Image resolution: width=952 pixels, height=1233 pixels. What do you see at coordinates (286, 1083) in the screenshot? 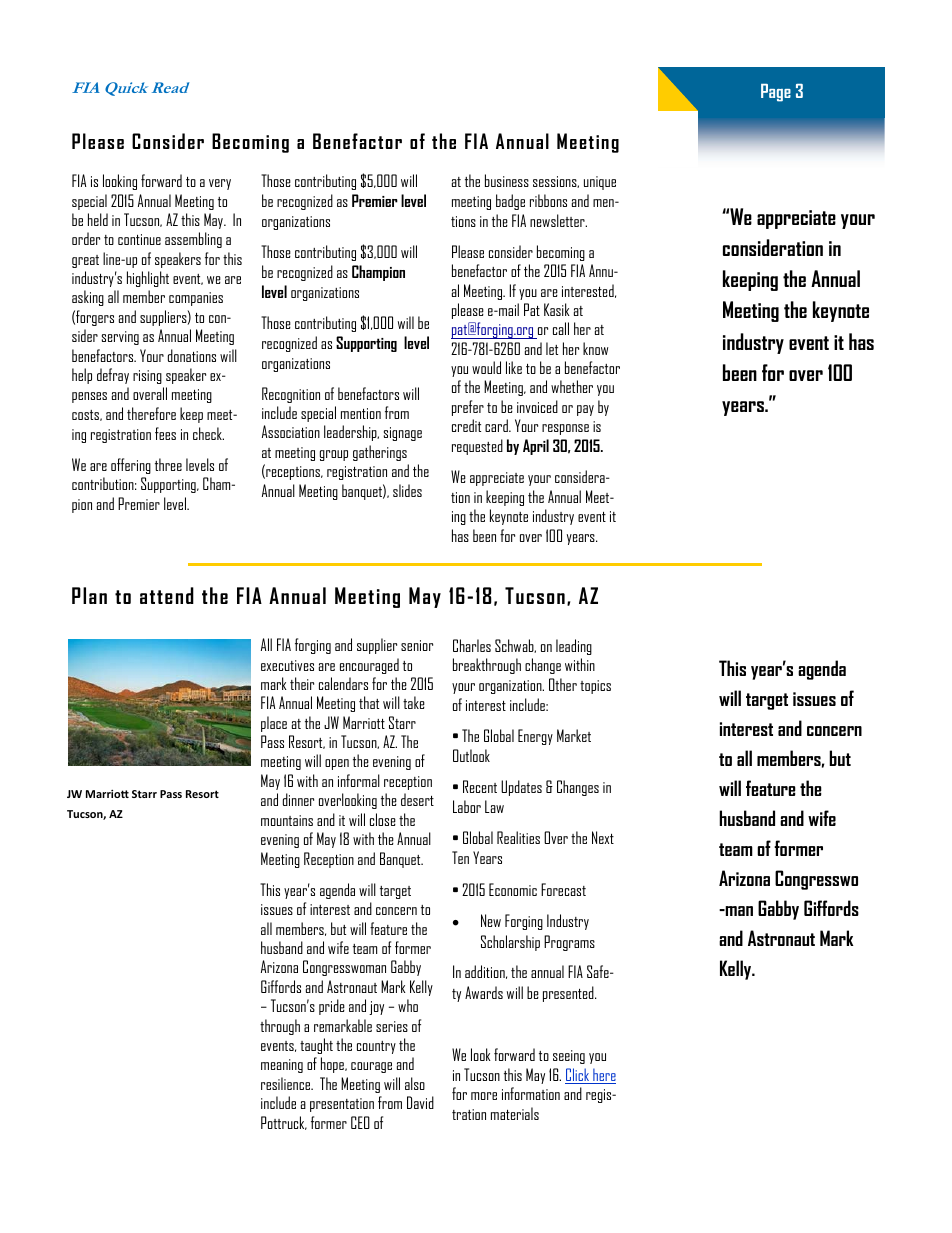
I see `resilience` at bounding box center [286, 1083].
